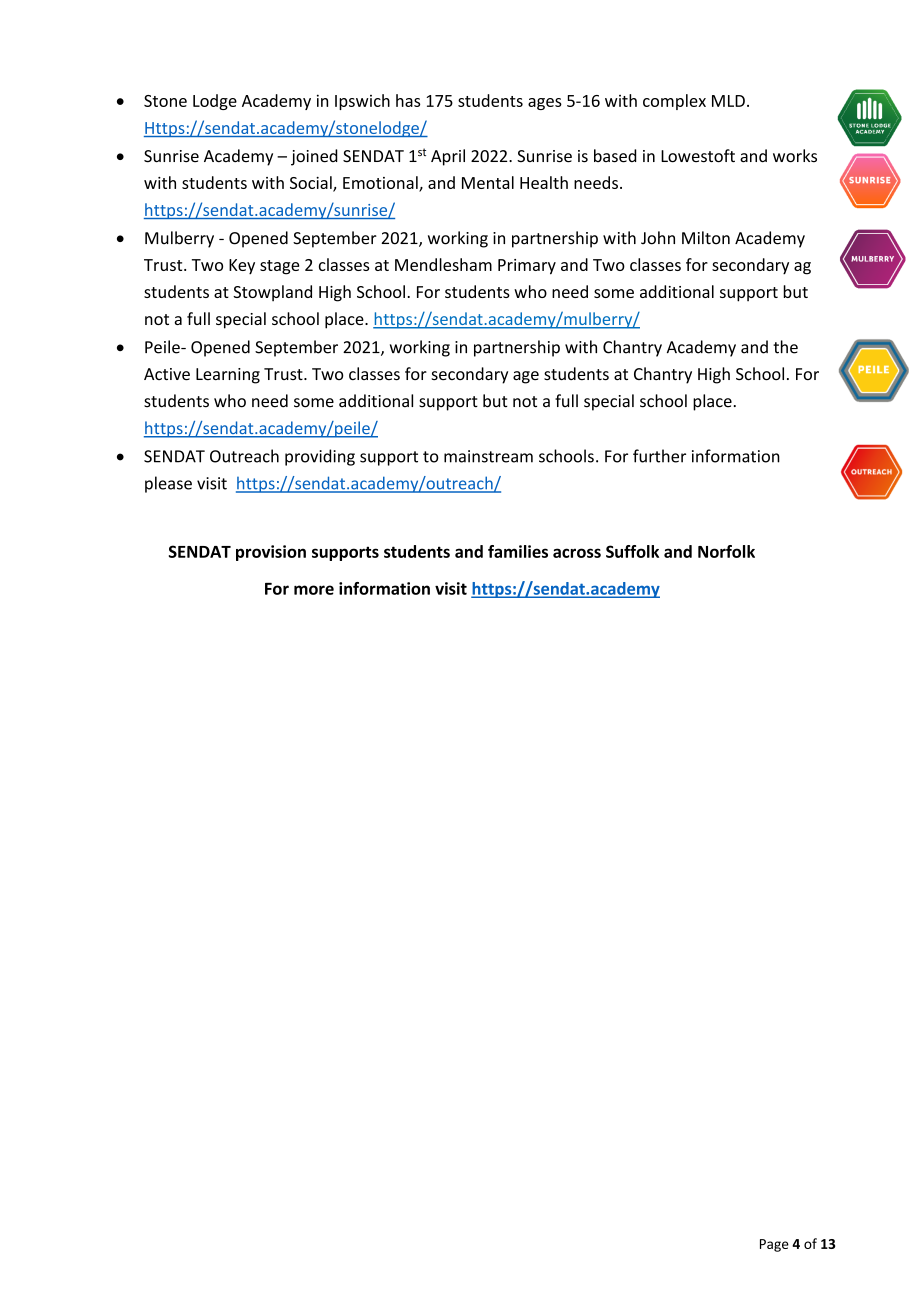  Describe the element at coordinates (228, 376) in the screenshot. I see `Learning` at that location.
